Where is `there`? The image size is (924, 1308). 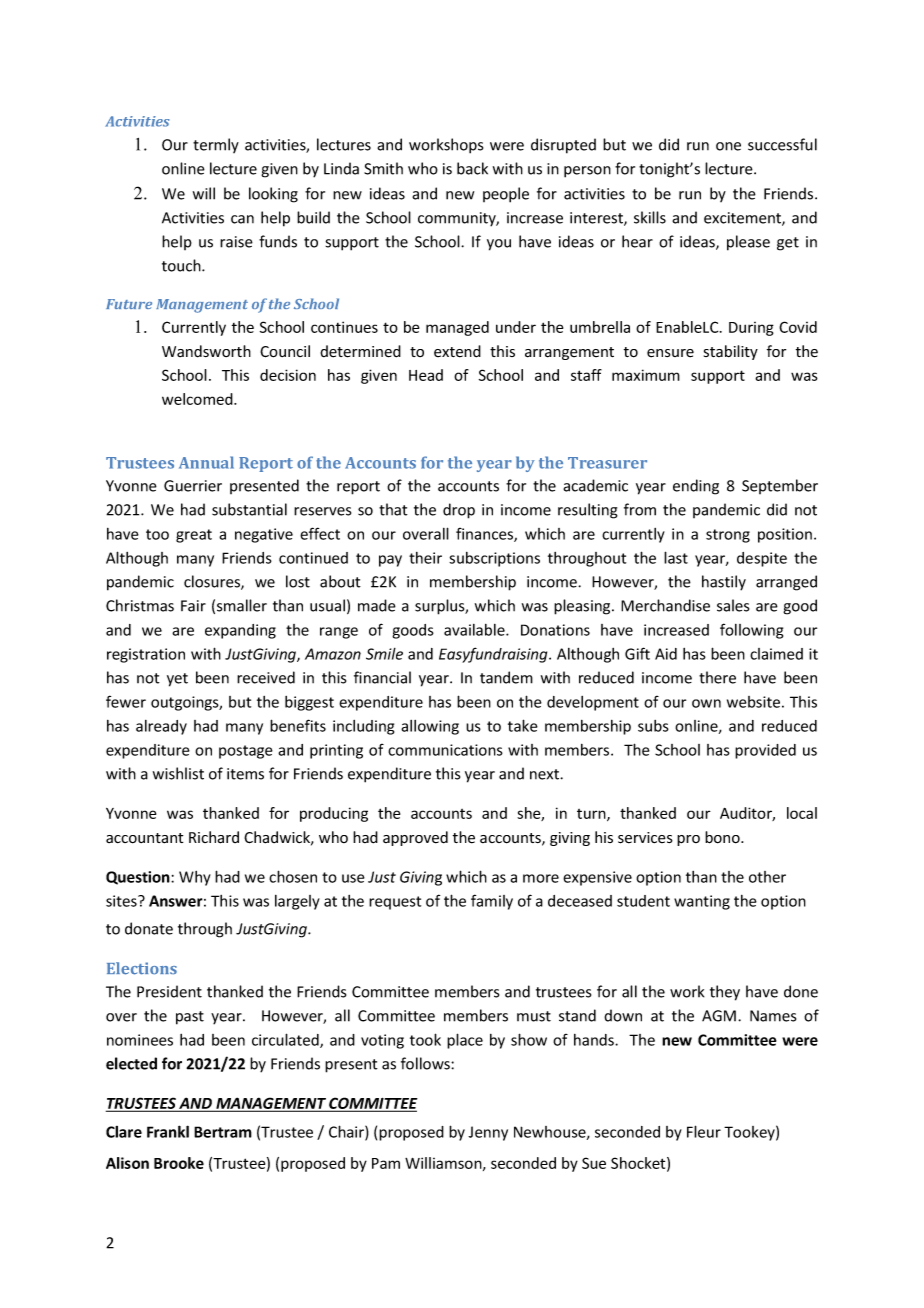 there is located at coordinates (717, 677).
